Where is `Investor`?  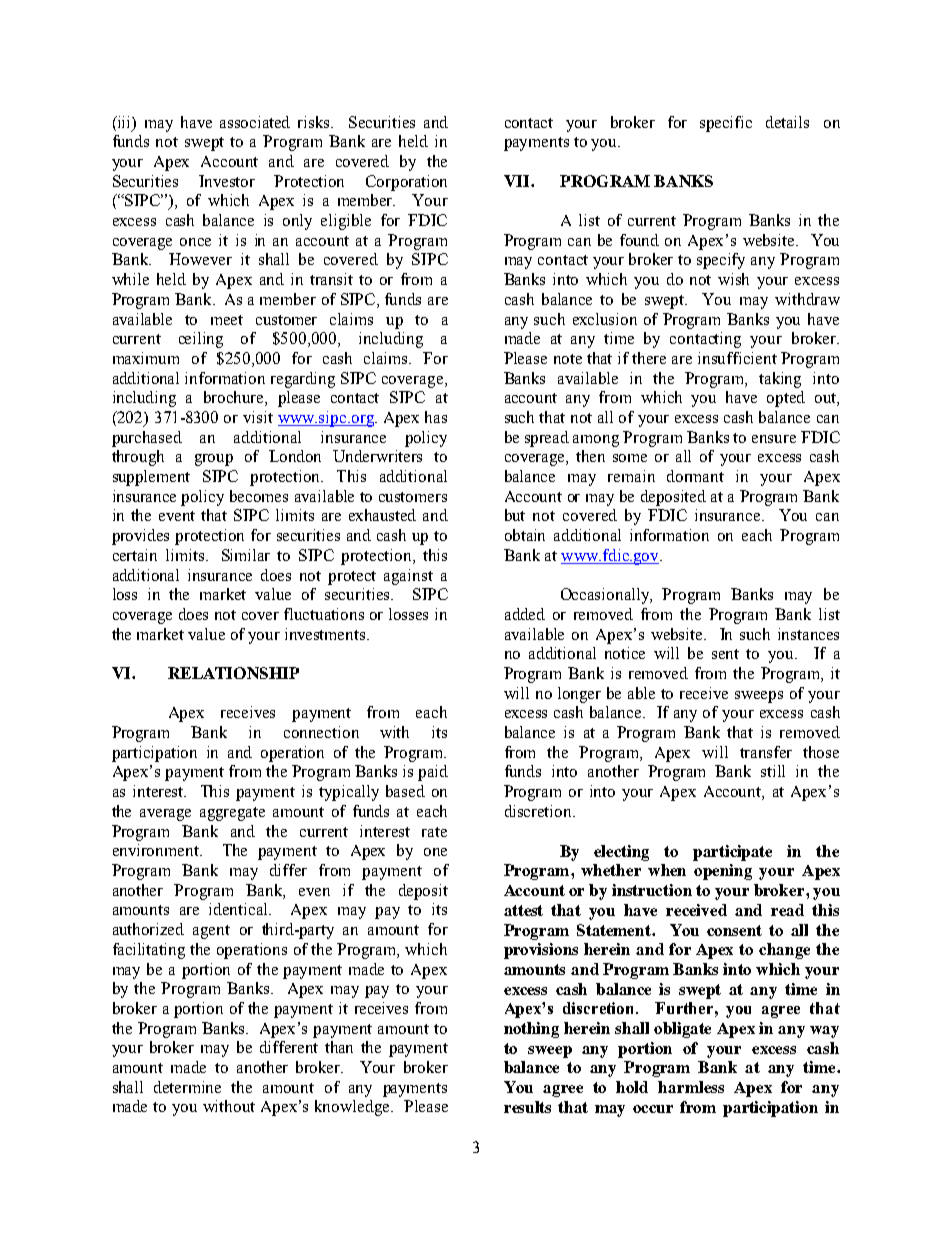
Investor is located at coordinates (227, 181).
